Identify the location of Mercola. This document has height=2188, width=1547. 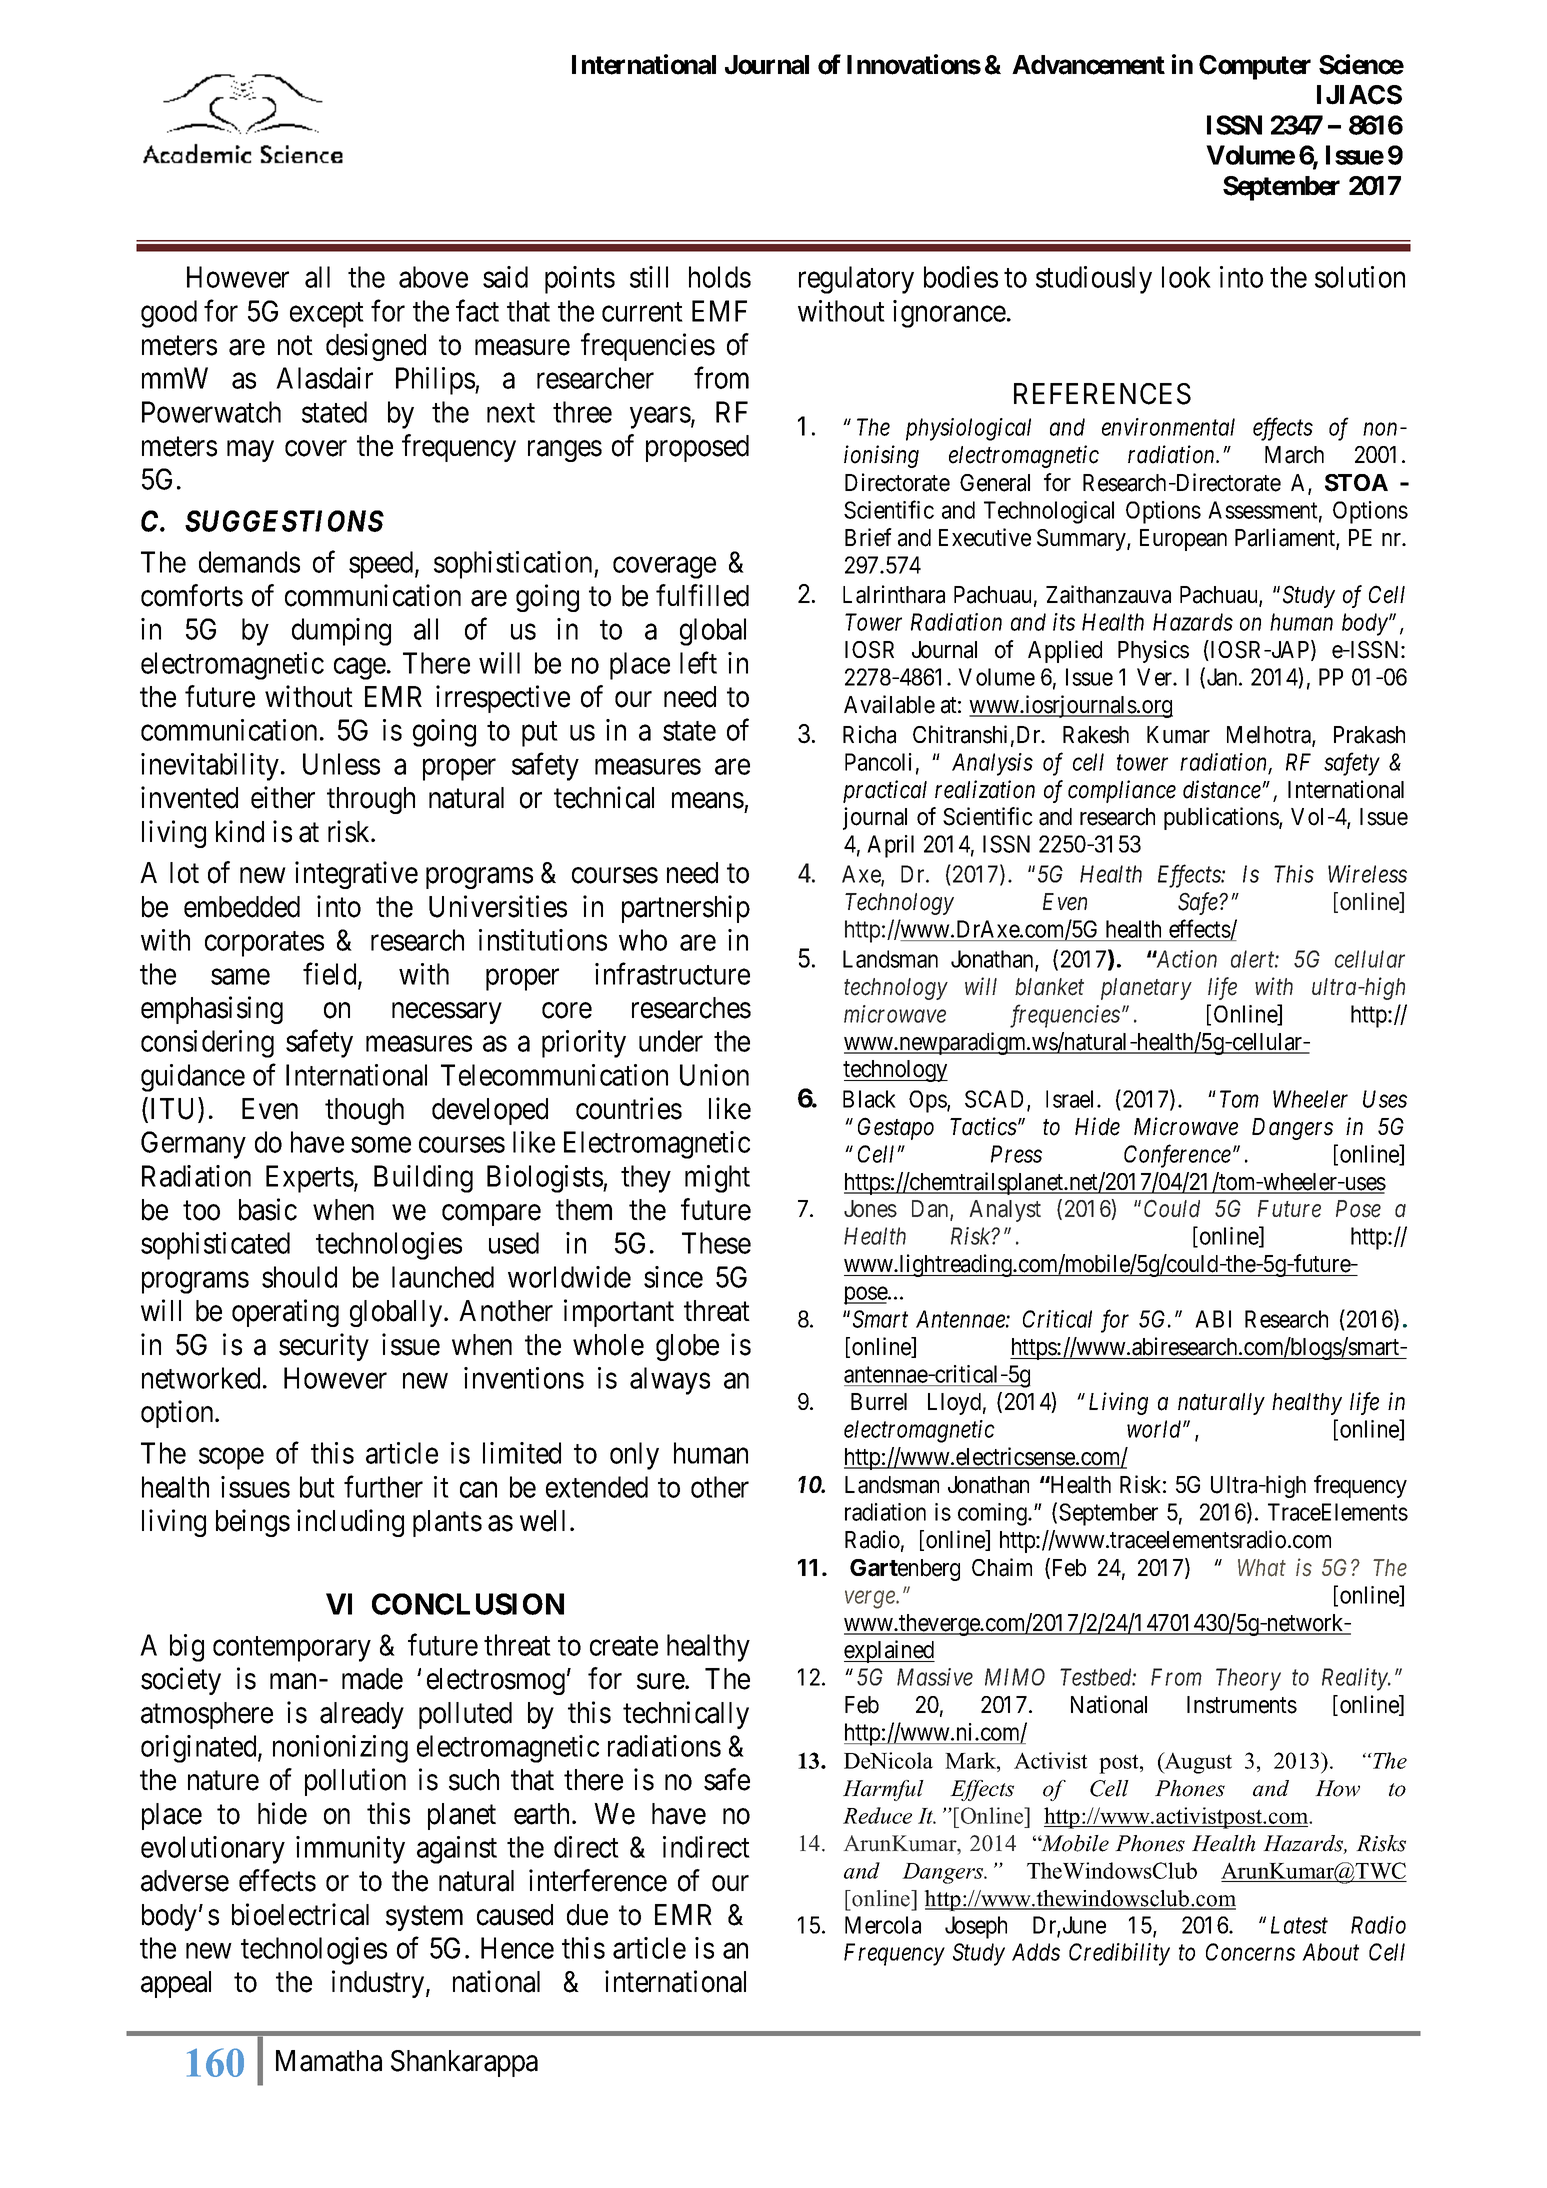
(883, 1925).
